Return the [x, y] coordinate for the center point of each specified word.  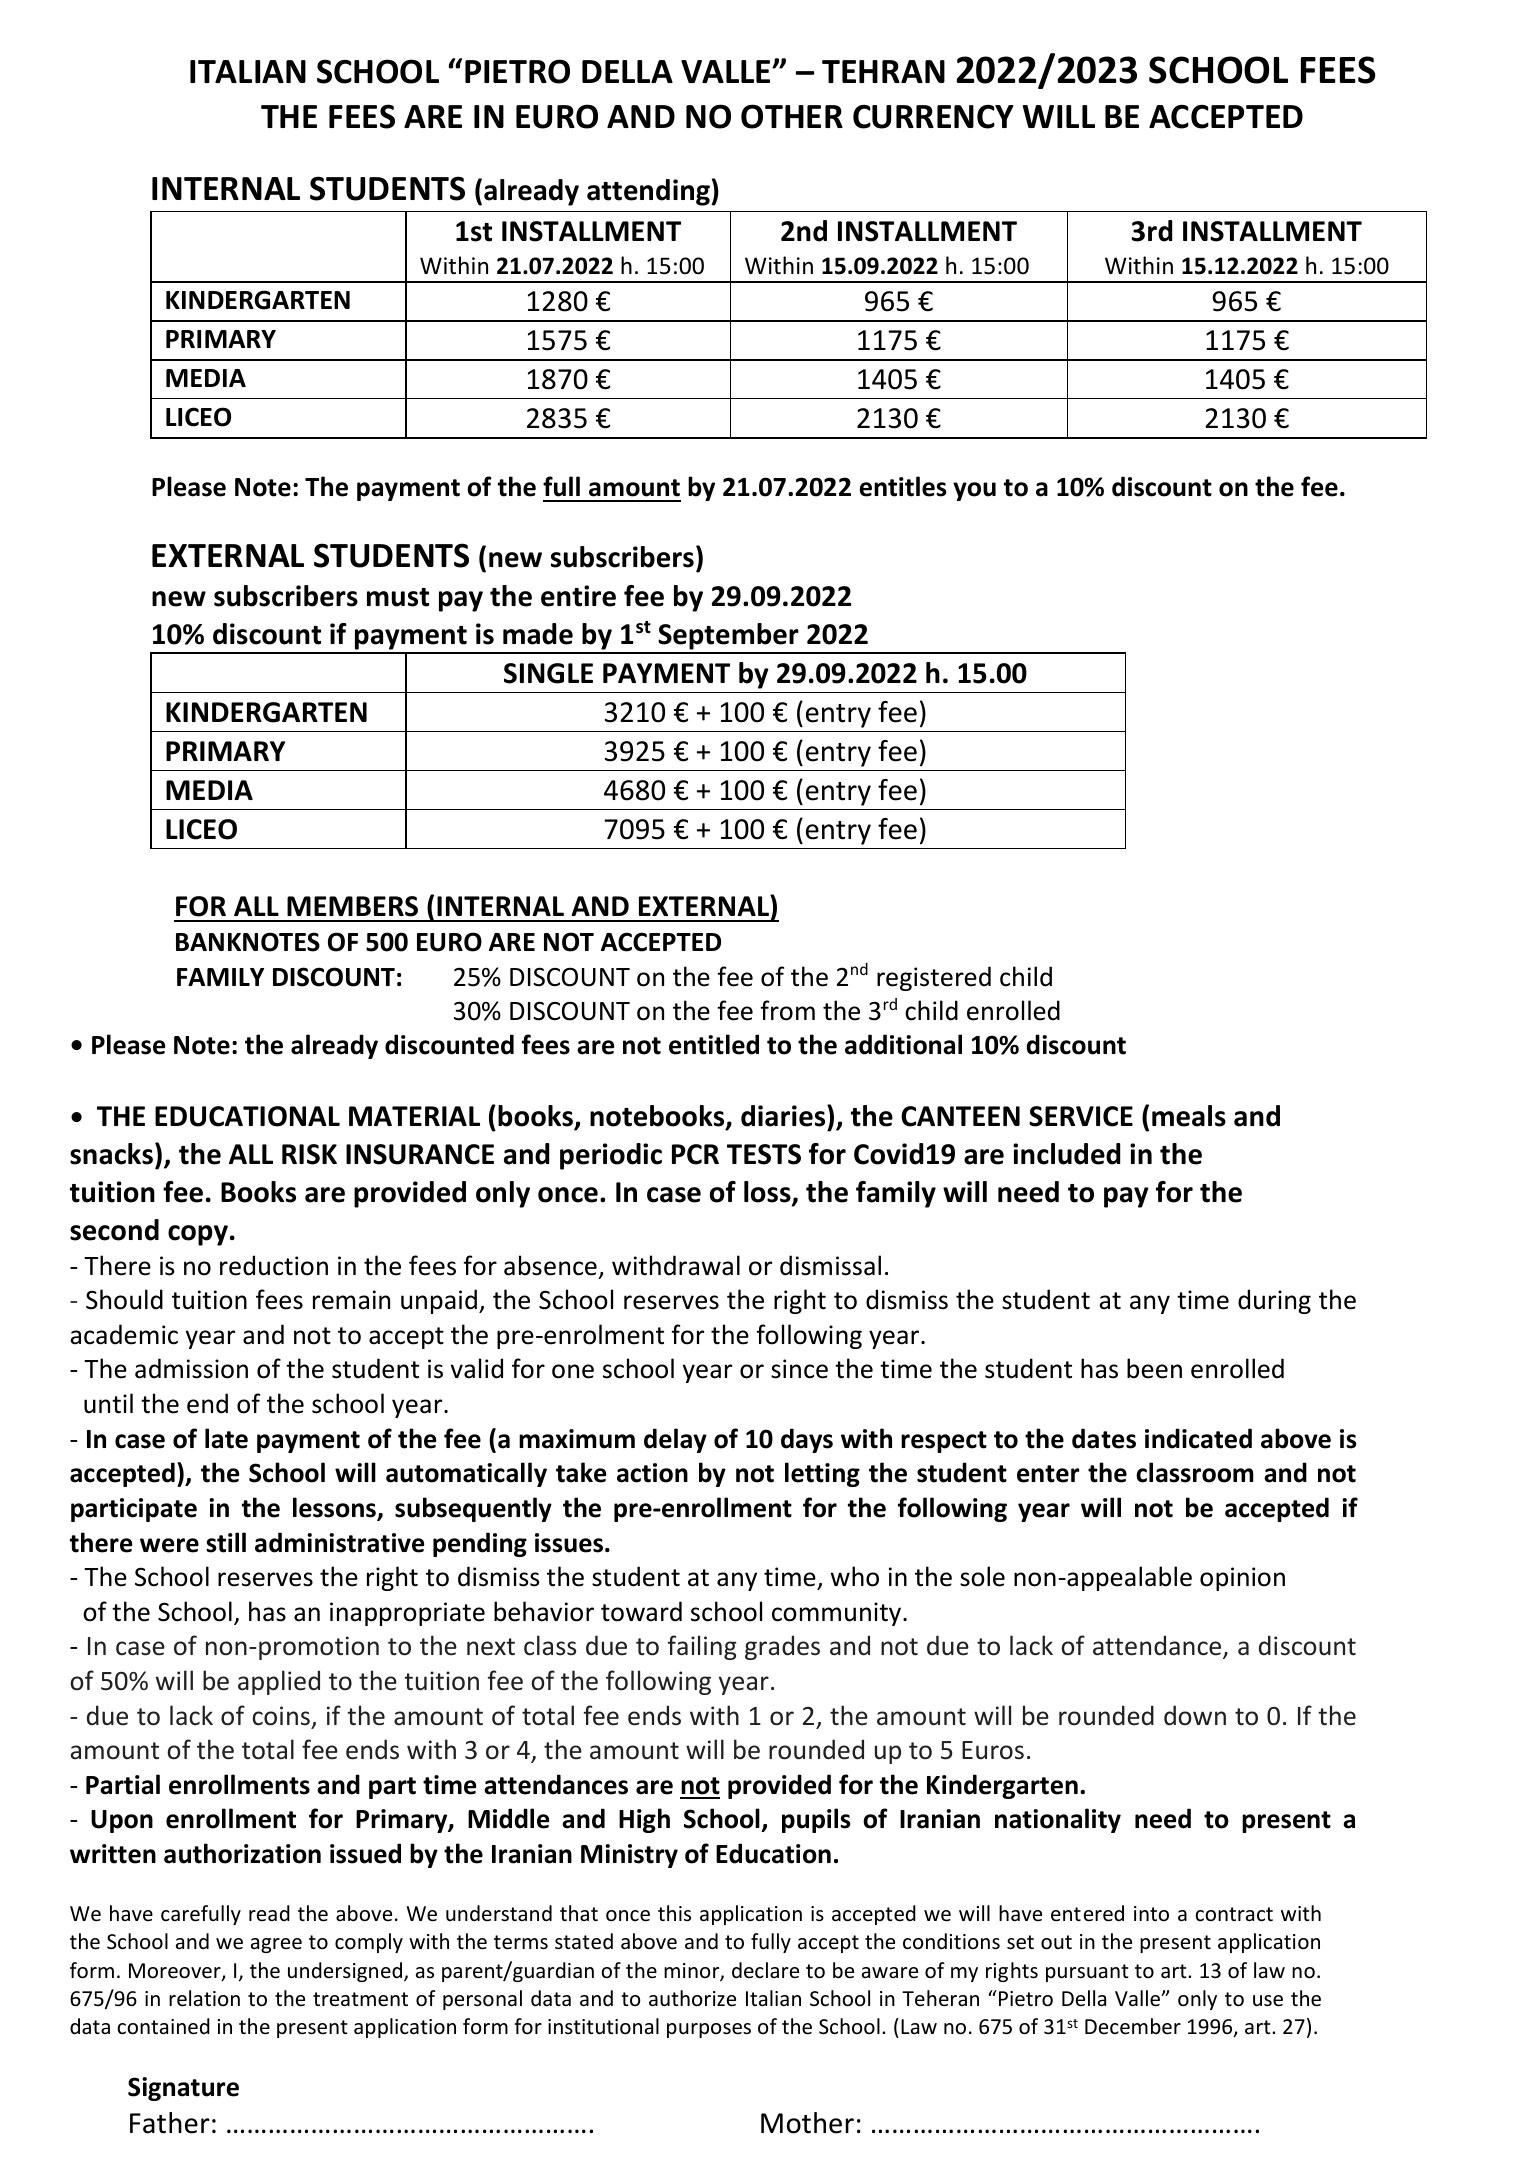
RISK [309, 1154]
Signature [183, 2089]
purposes [709, 2030]
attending [648, 192]
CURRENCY [933, 117]
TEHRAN [883, 71]
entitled [714, 1044]
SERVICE [1081, 1116]
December [1133, 2026]
